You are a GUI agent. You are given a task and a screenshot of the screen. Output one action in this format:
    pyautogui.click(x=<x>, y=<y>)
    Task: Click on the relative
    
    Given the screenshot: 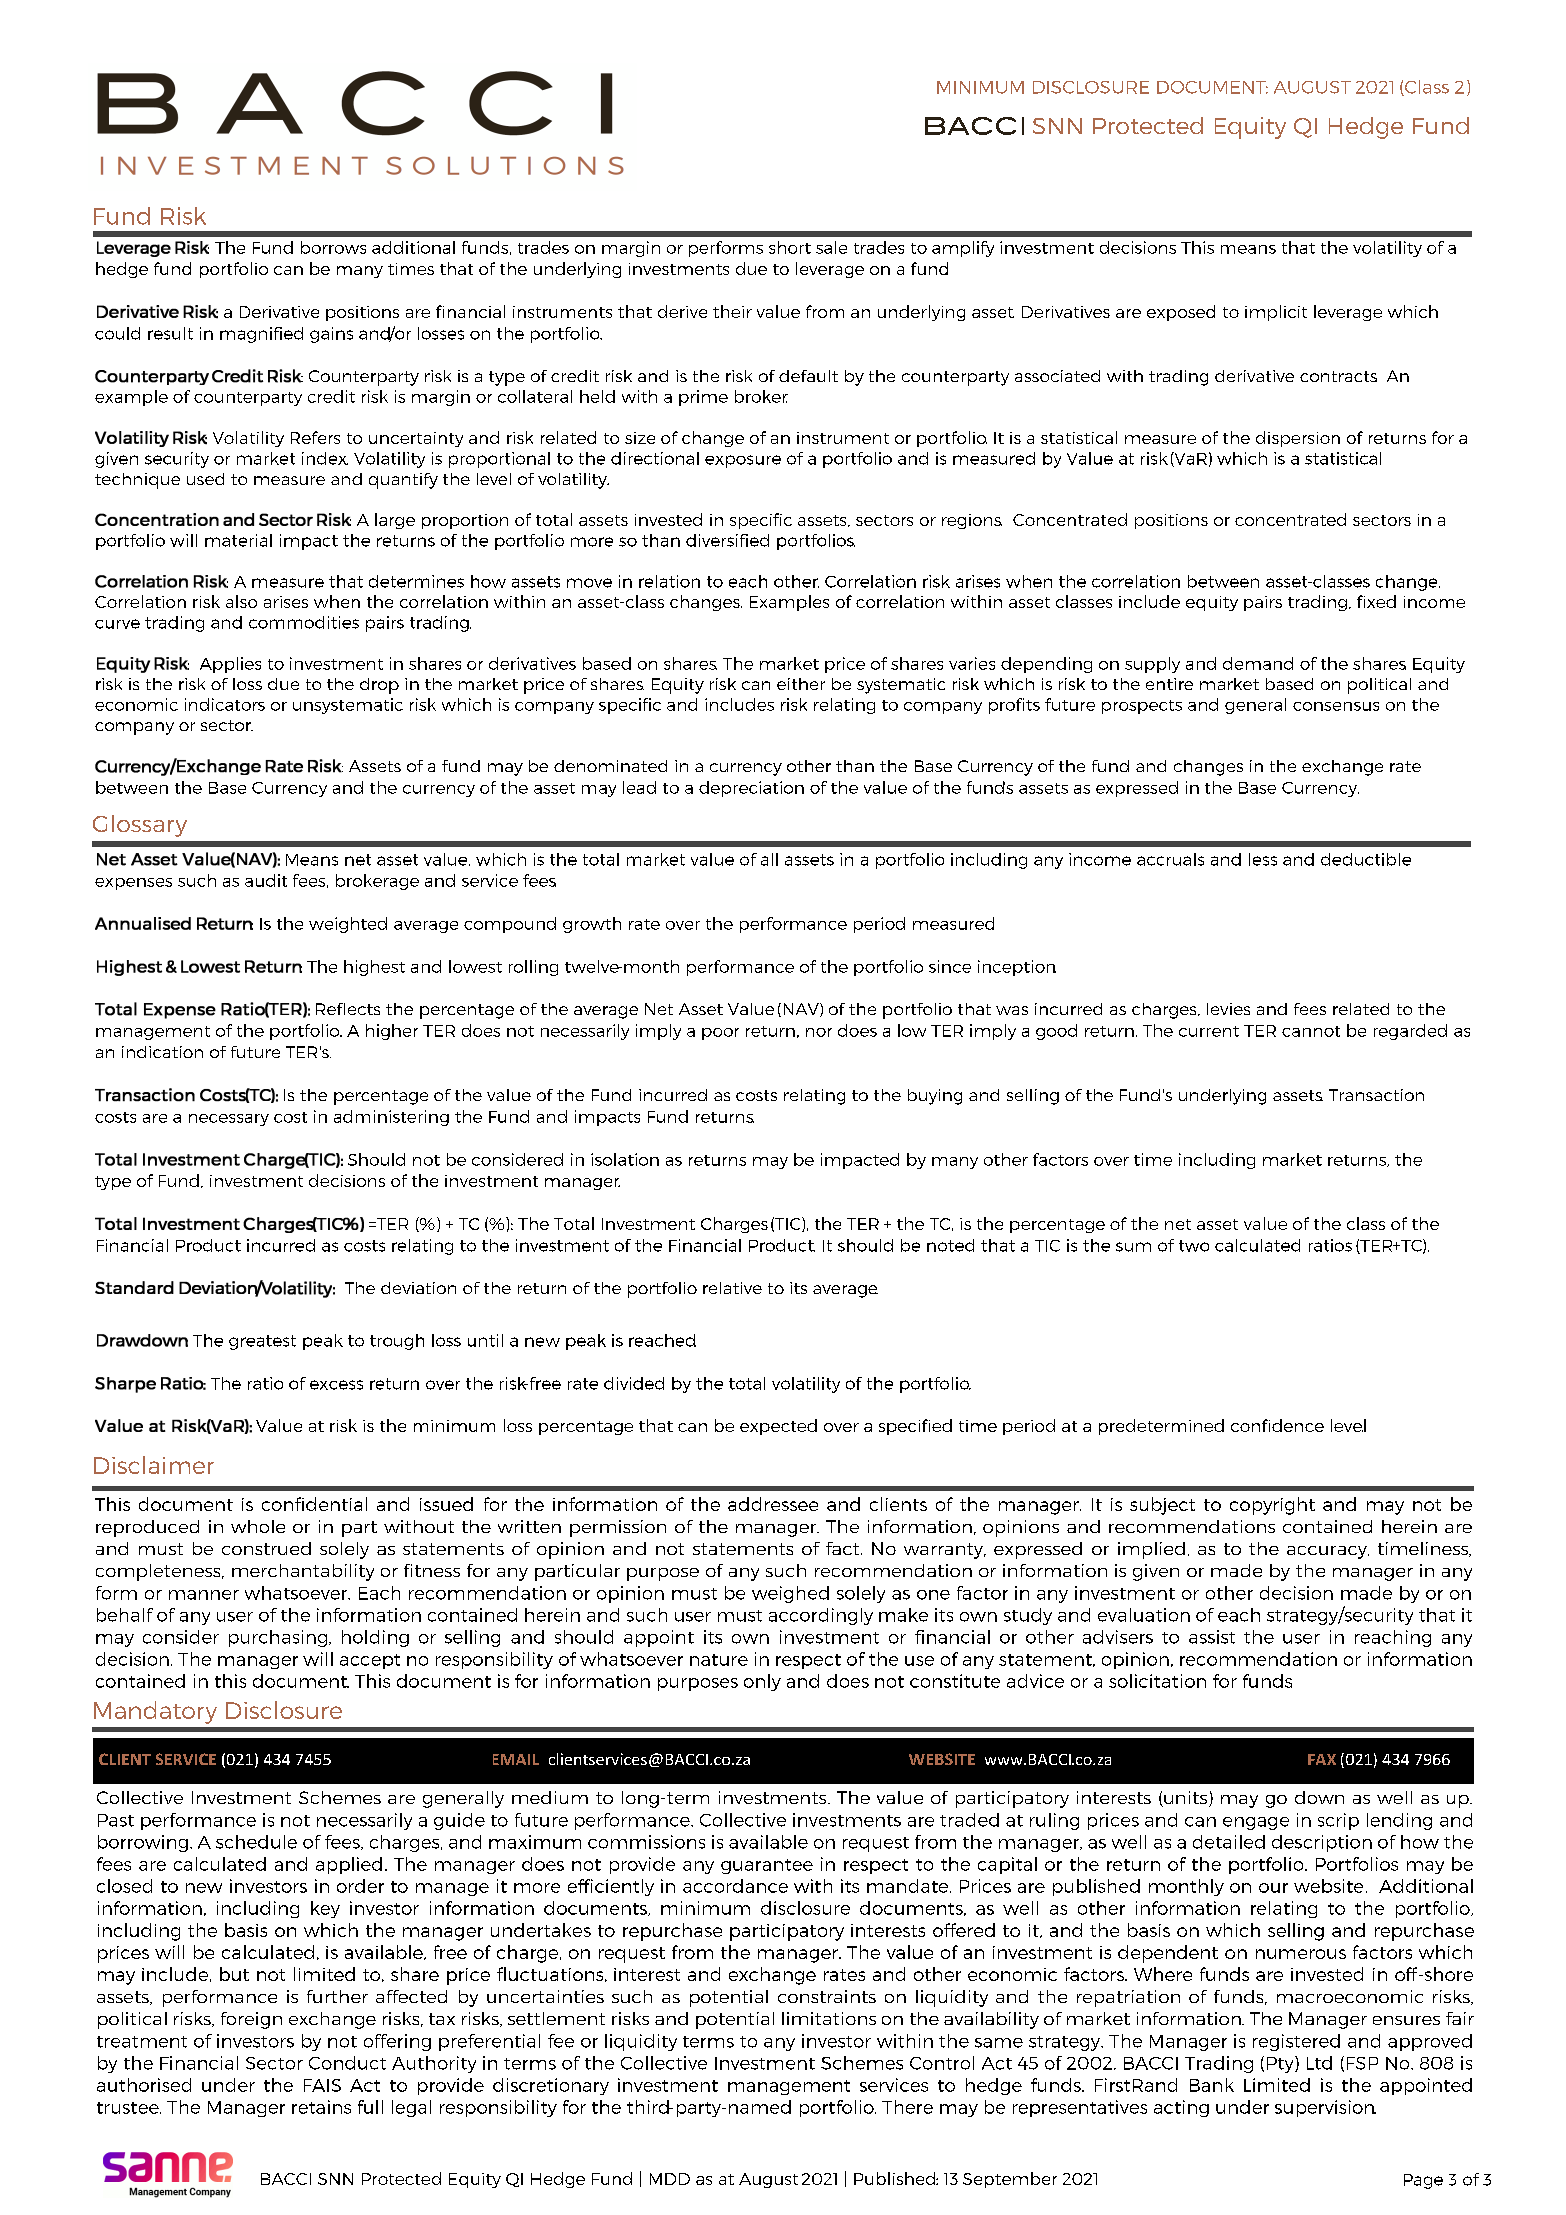 What is the action you would take?
    pyautogui.click(x=732, y=1288)
